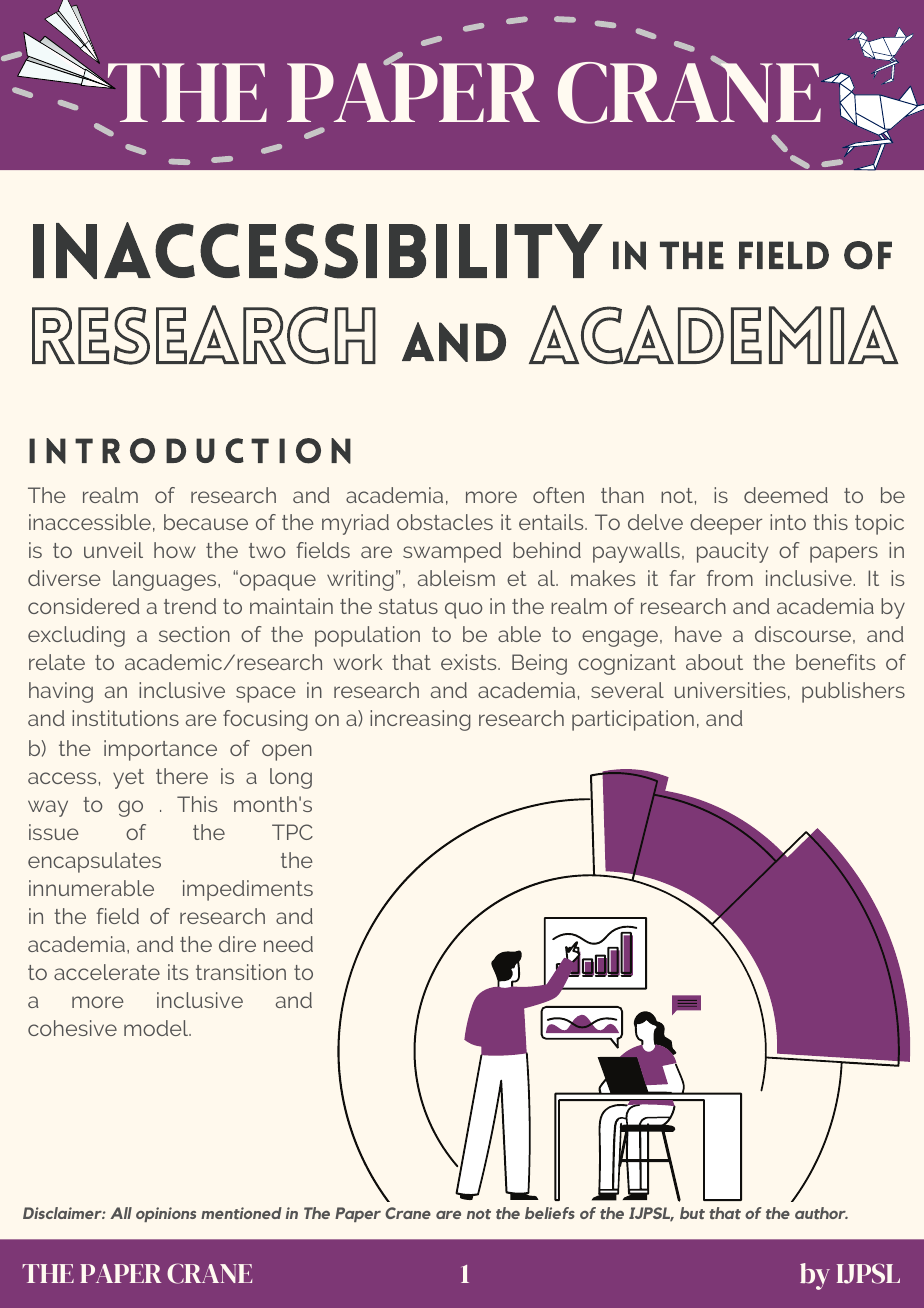  I want to click on because, so click(206, 522).
